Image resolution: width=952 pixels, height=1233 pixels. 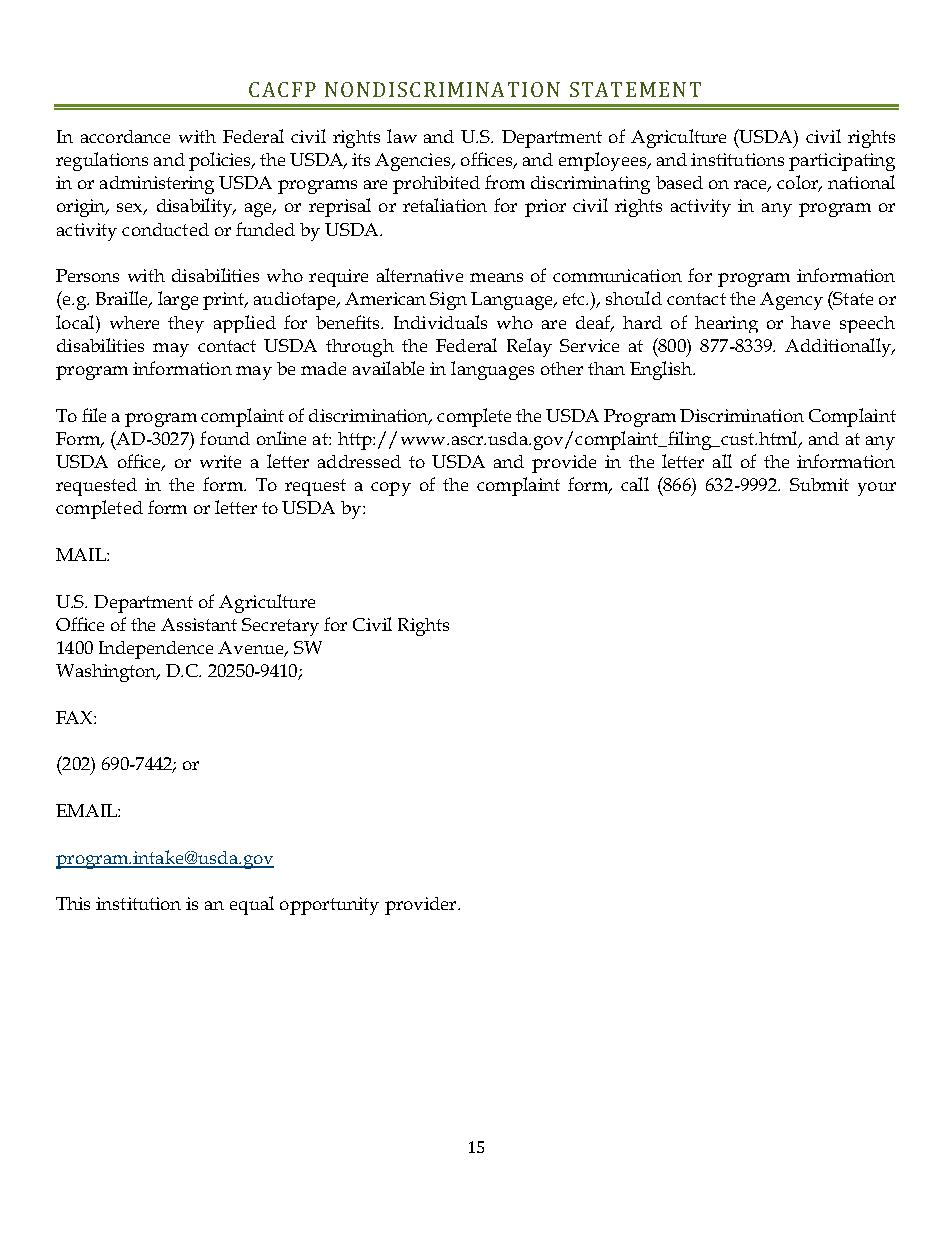 What do you see at coordinates (221, 161) in the image?
I see `policies` at bounding box center [221, 161].
